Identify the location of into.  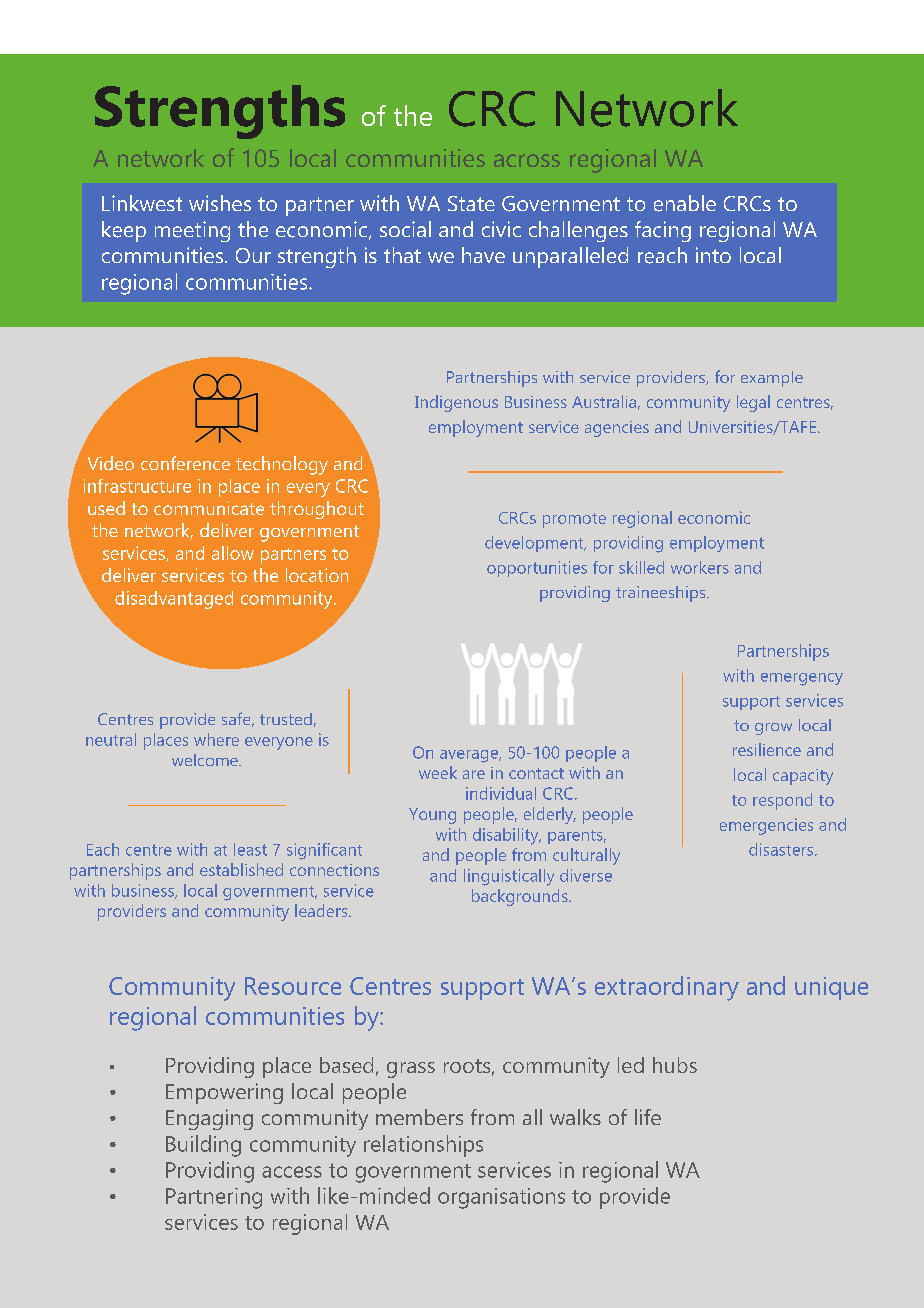
(713, 255).
